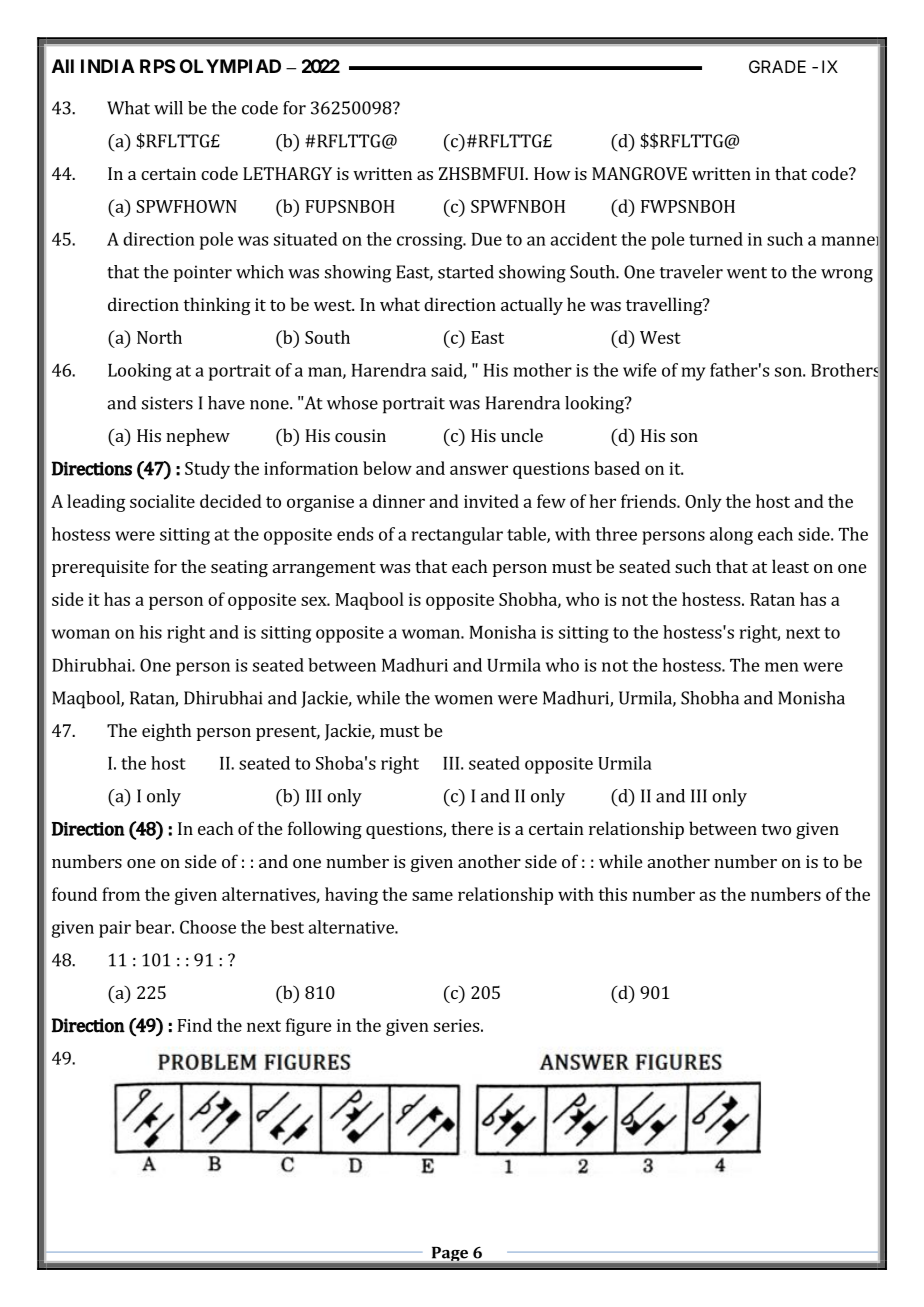  What do you see at coordinates (162, 501) in the screenshot?
I see `socialite` at bounding box center [162, 501].
